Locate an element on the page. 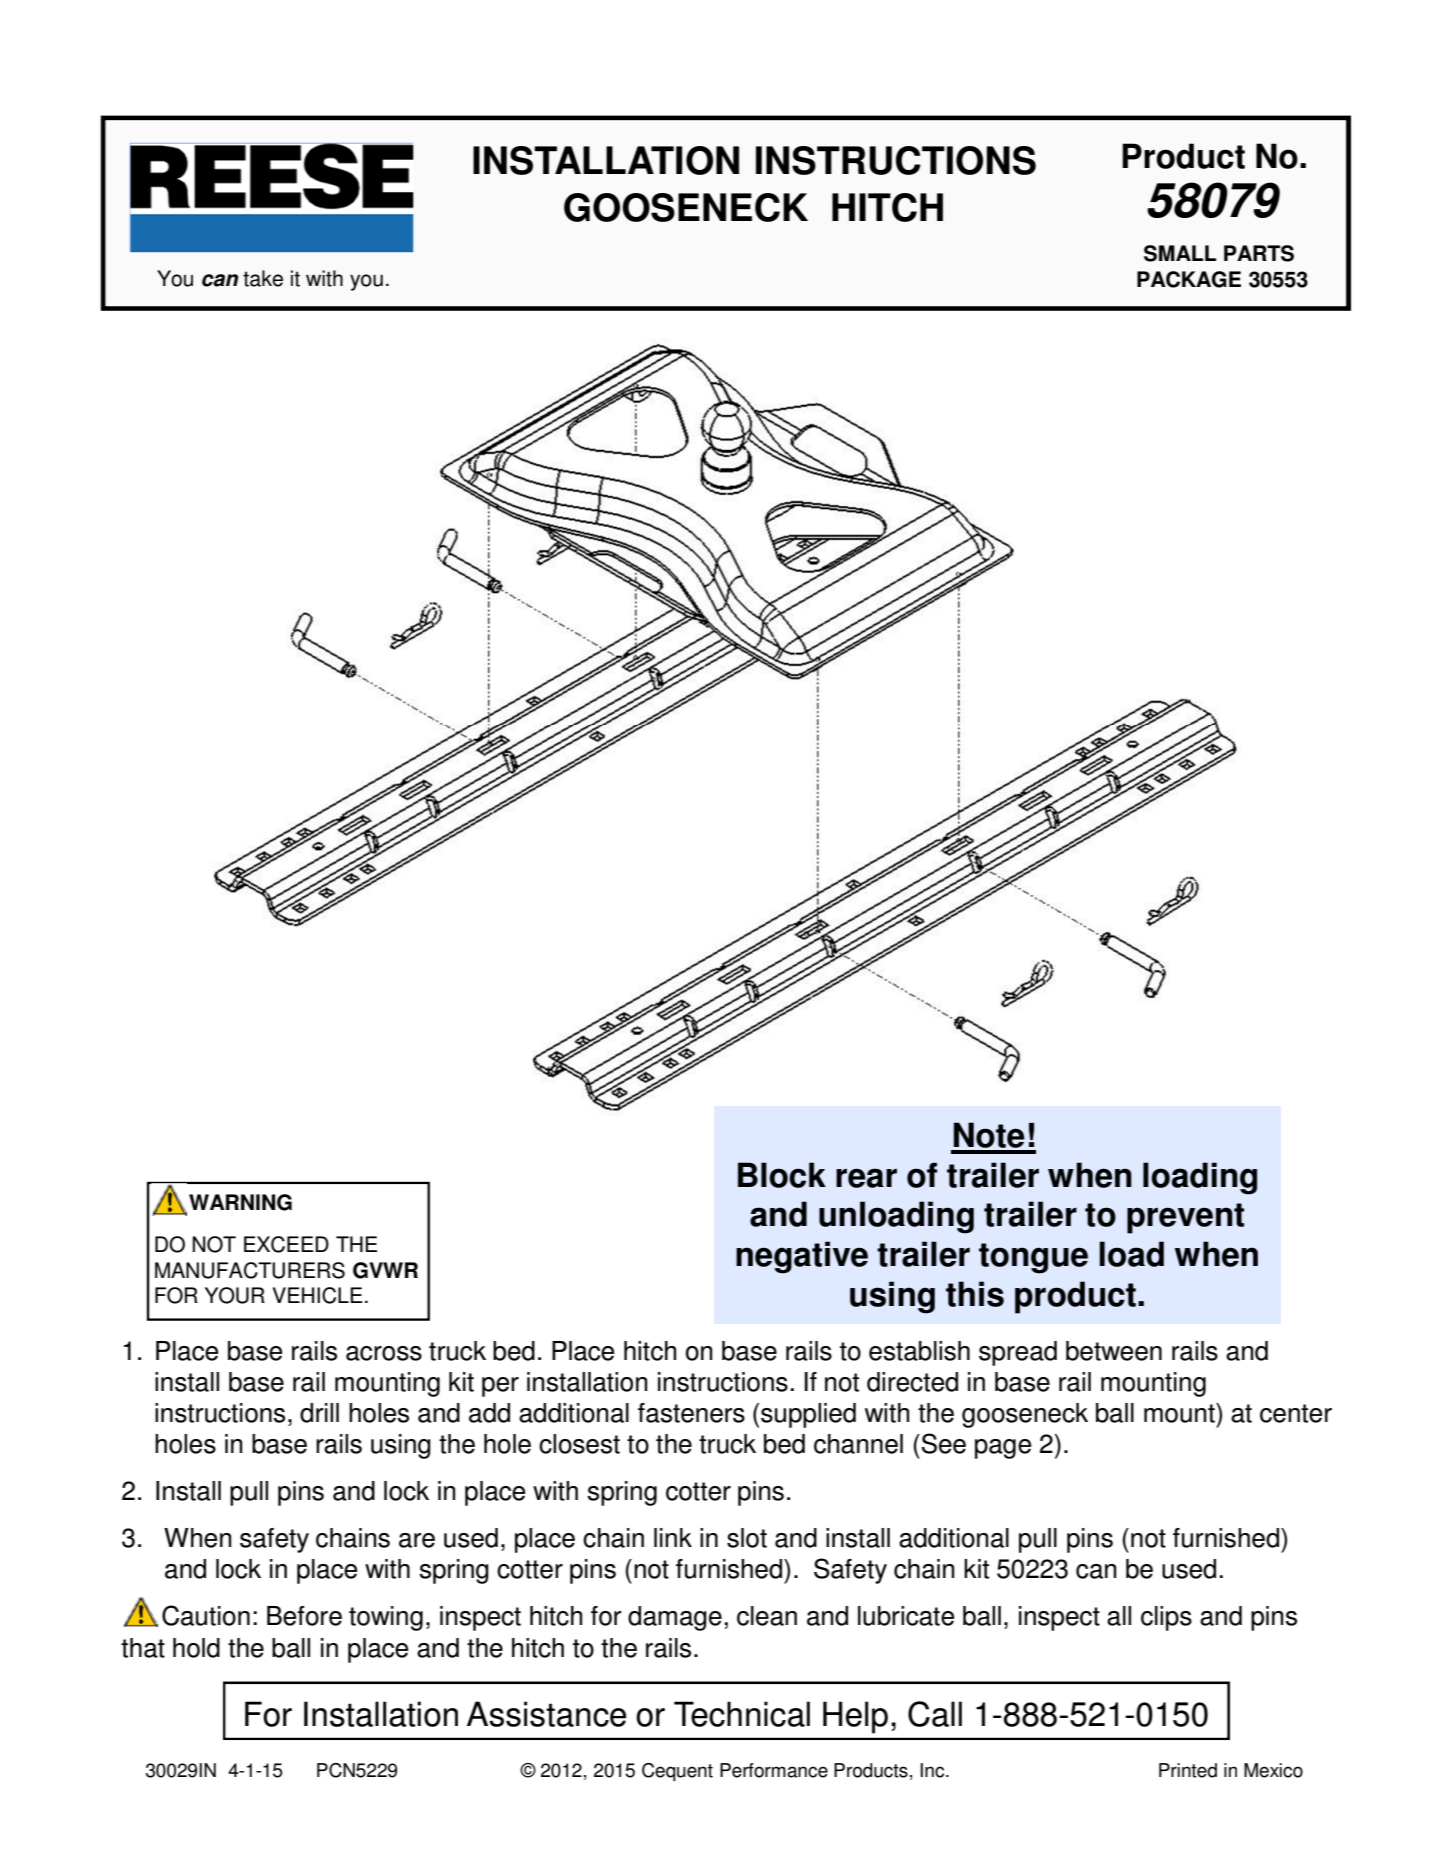 The width and height of the document is (1449, 1875). WARNING is located at coordinates (240, 1202).
